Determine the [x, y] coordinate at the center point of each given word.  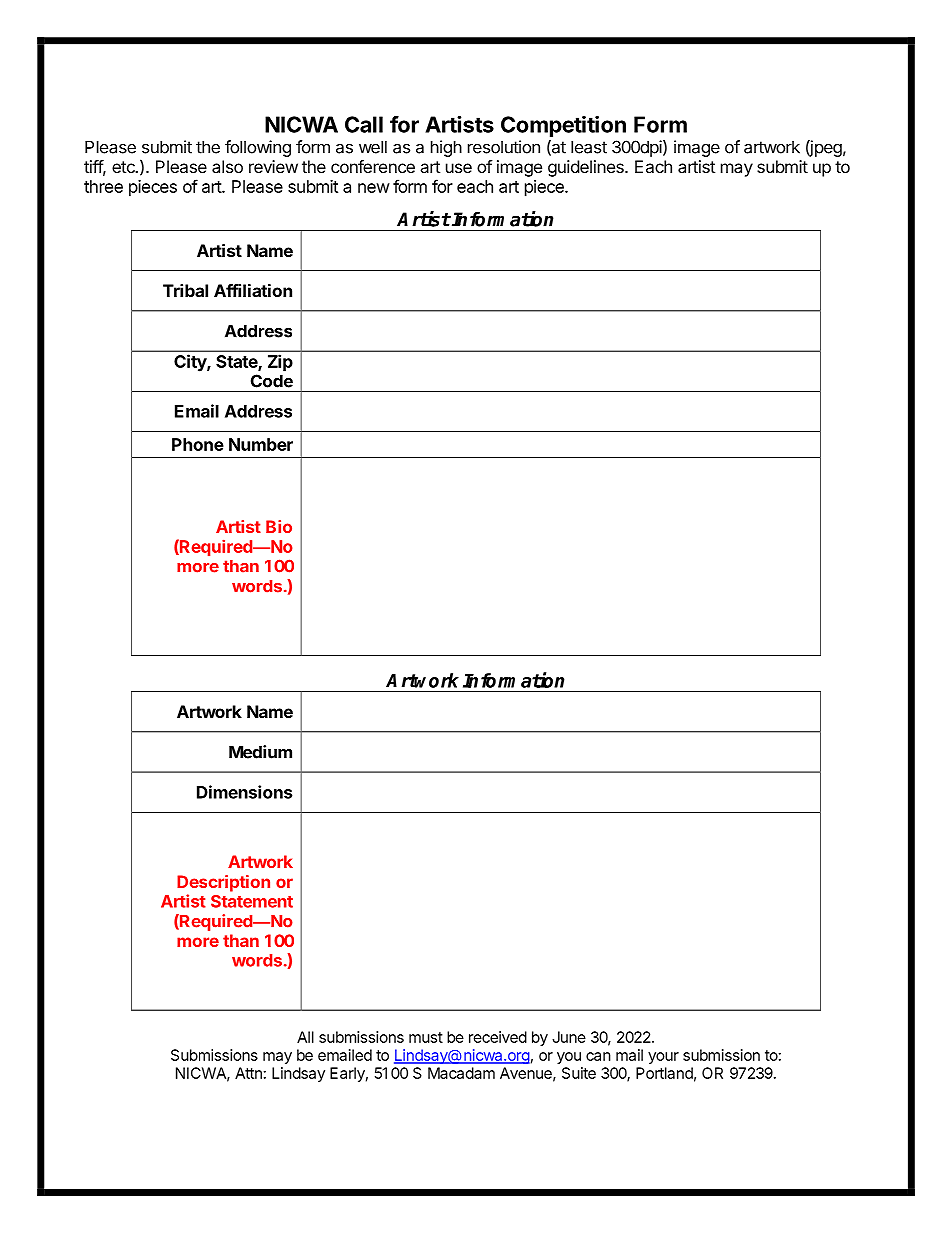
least [589, 147]
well [373, 147]
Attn [248, 1073]
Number [261, 444]
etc [124, 167]
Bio [279, 526]
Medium [260, 752]
